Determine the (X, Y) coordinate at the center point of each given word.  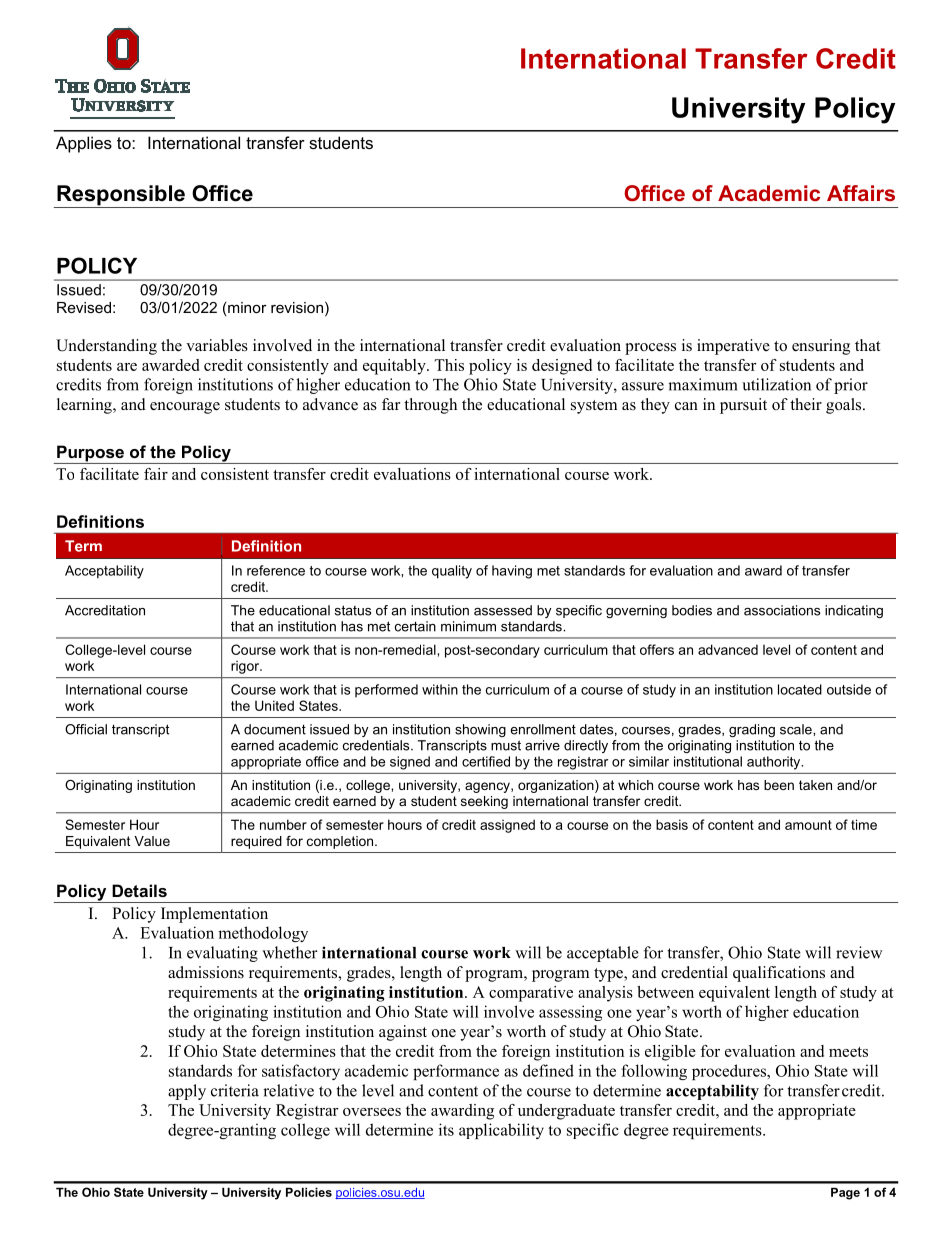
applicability (501, 1131)
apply (187, 1092)
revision (297, 307)
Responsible (121, 196)
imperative (733, 347)
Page (845, 1193)
